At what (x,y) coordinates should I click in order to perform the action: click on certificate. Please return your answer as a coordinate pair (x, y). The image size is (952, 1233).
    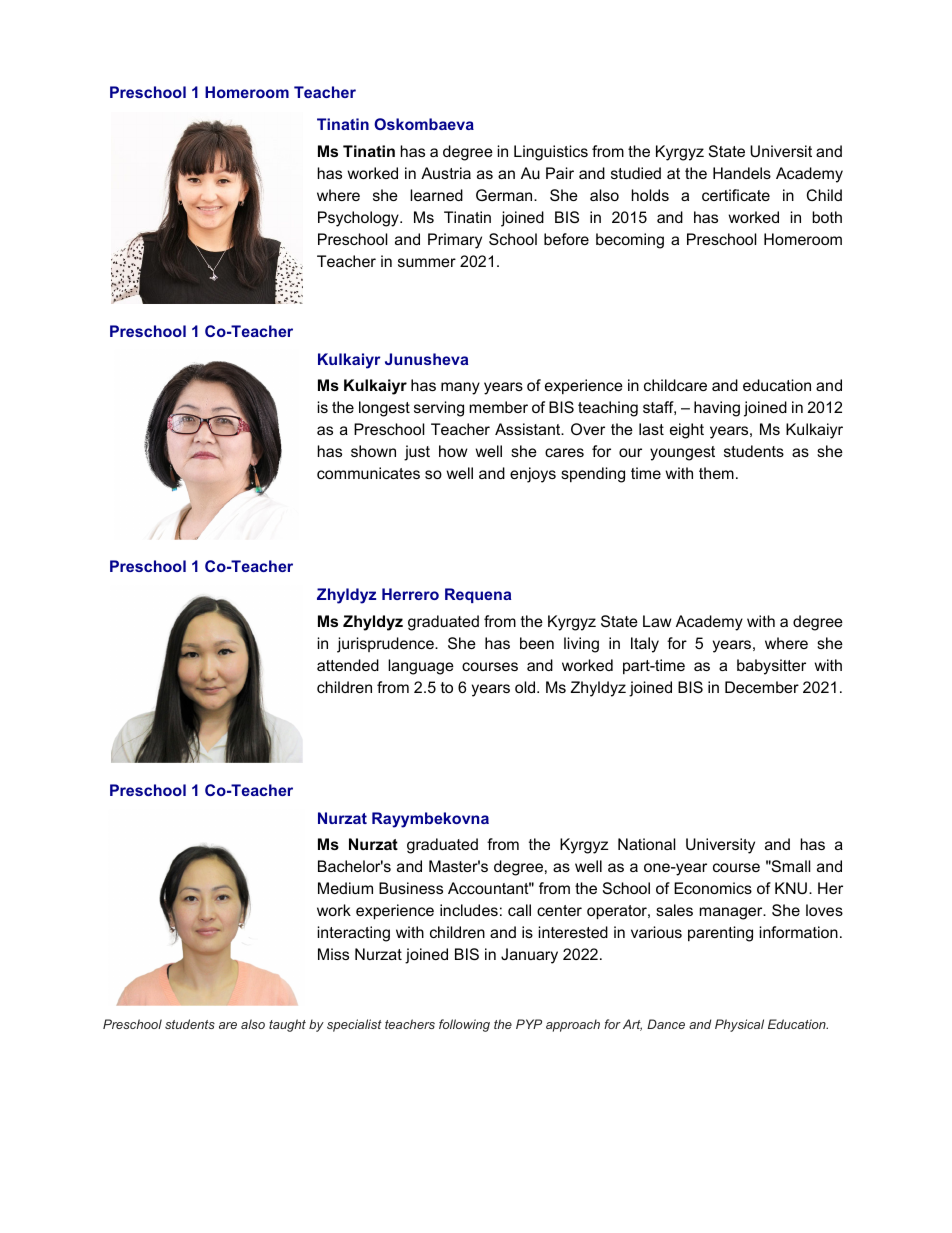
    Looking at the image, I should click on (736, 195).
